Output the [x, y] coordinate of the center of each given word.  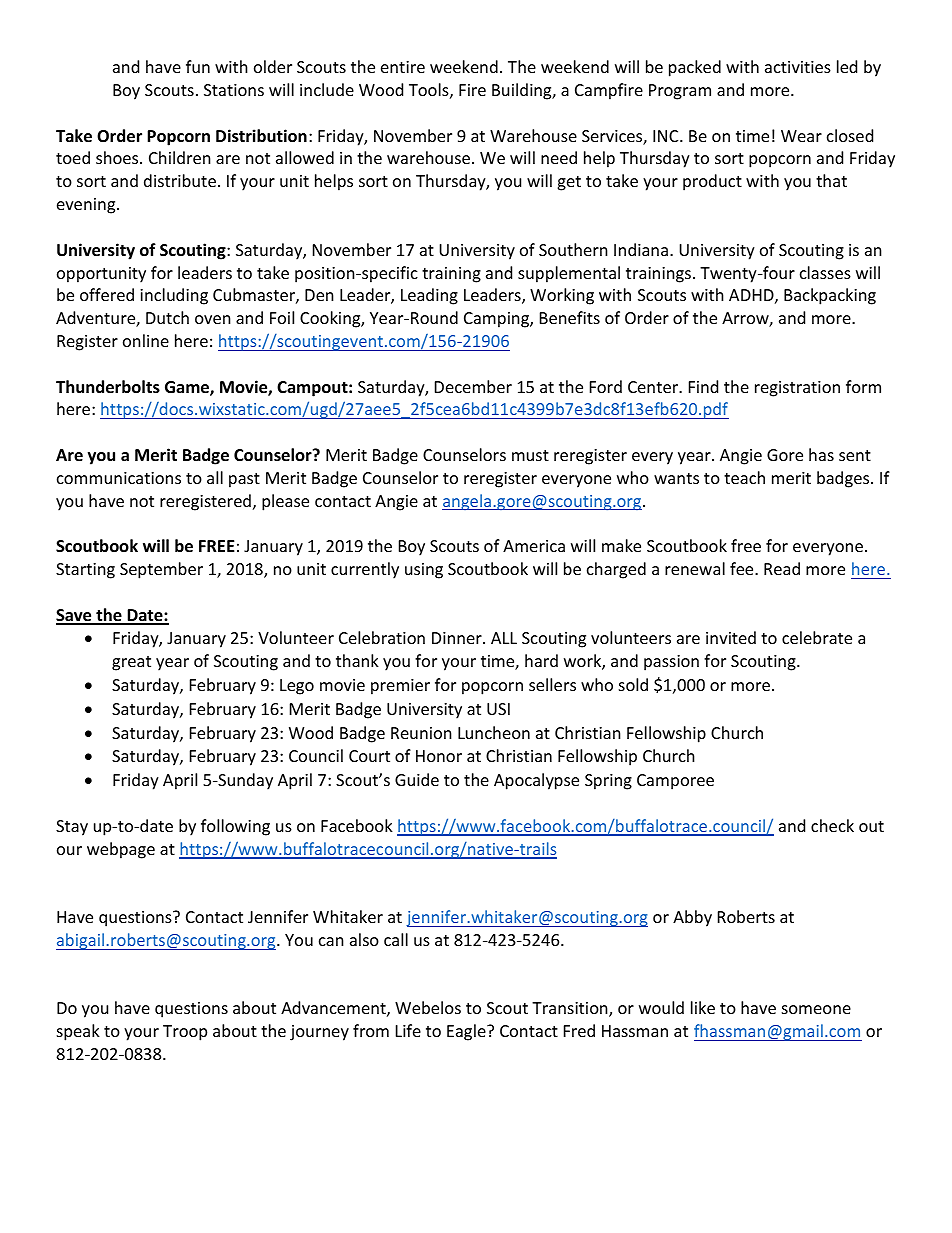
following [235, 827]
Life [408, 1030]
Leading [429, 296]
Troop [185, 1033]
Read [782, 568]
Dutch [167, 317]
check [832, 825]
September [161, 570]
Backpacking [830, 296]
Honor [439, 756]
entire [403, 67]
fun [198, 66]
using [424, 571]
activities [798, 67]
